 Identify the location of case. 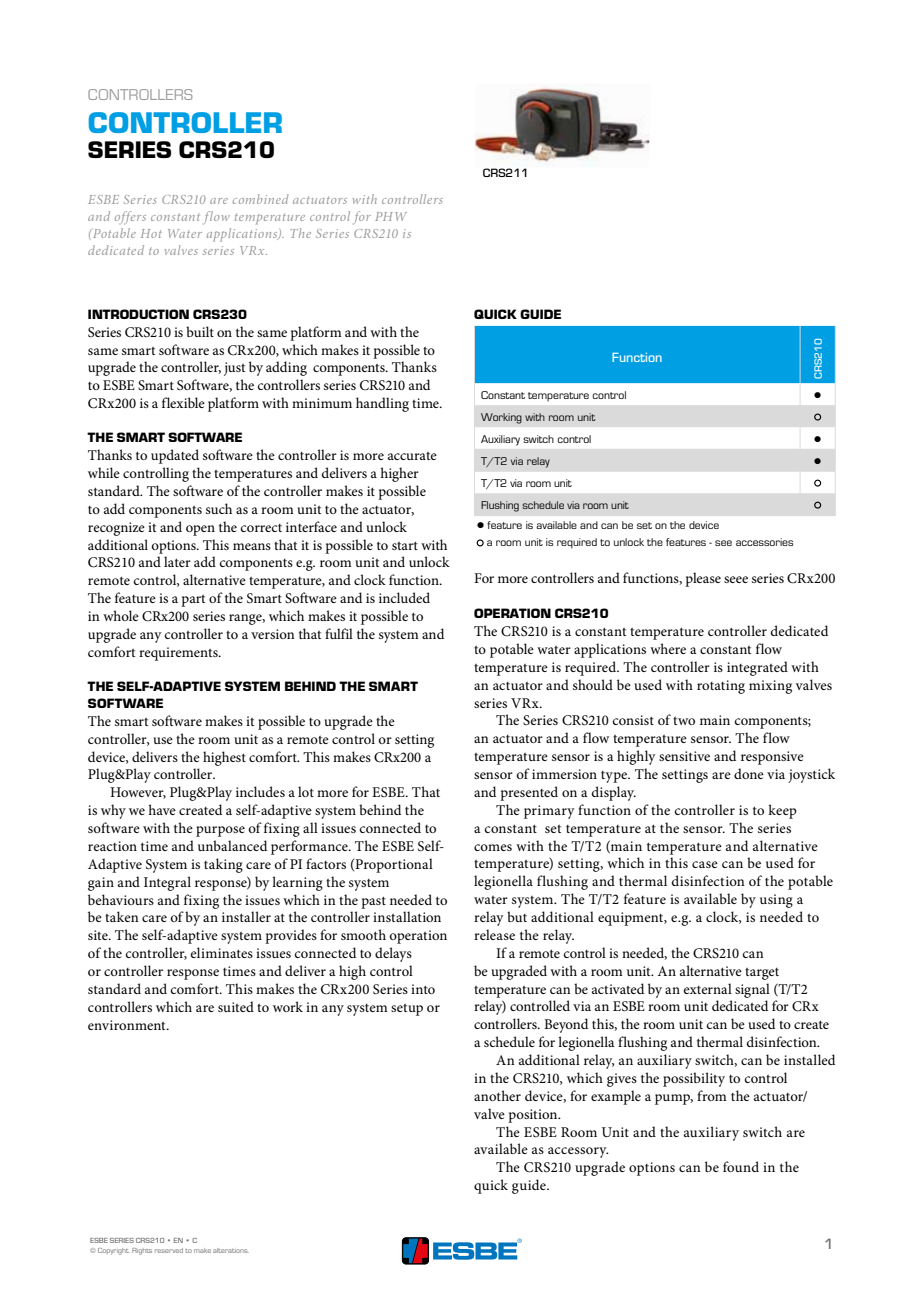
(705, 864).
